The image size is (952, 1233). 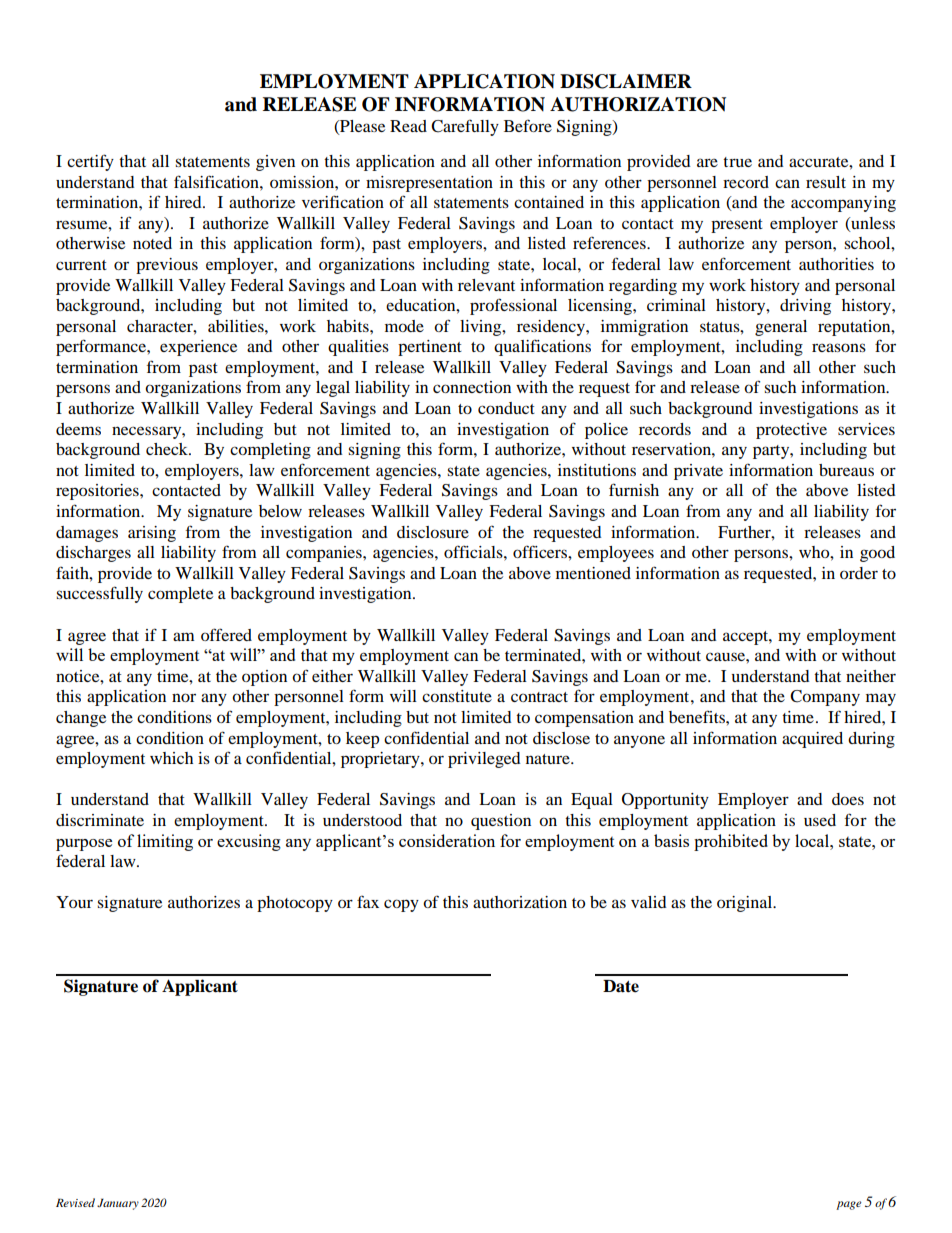 What do you see at coordinates (165, 842) in the document?
I see `limiting` at bounding box center [165, 842].
